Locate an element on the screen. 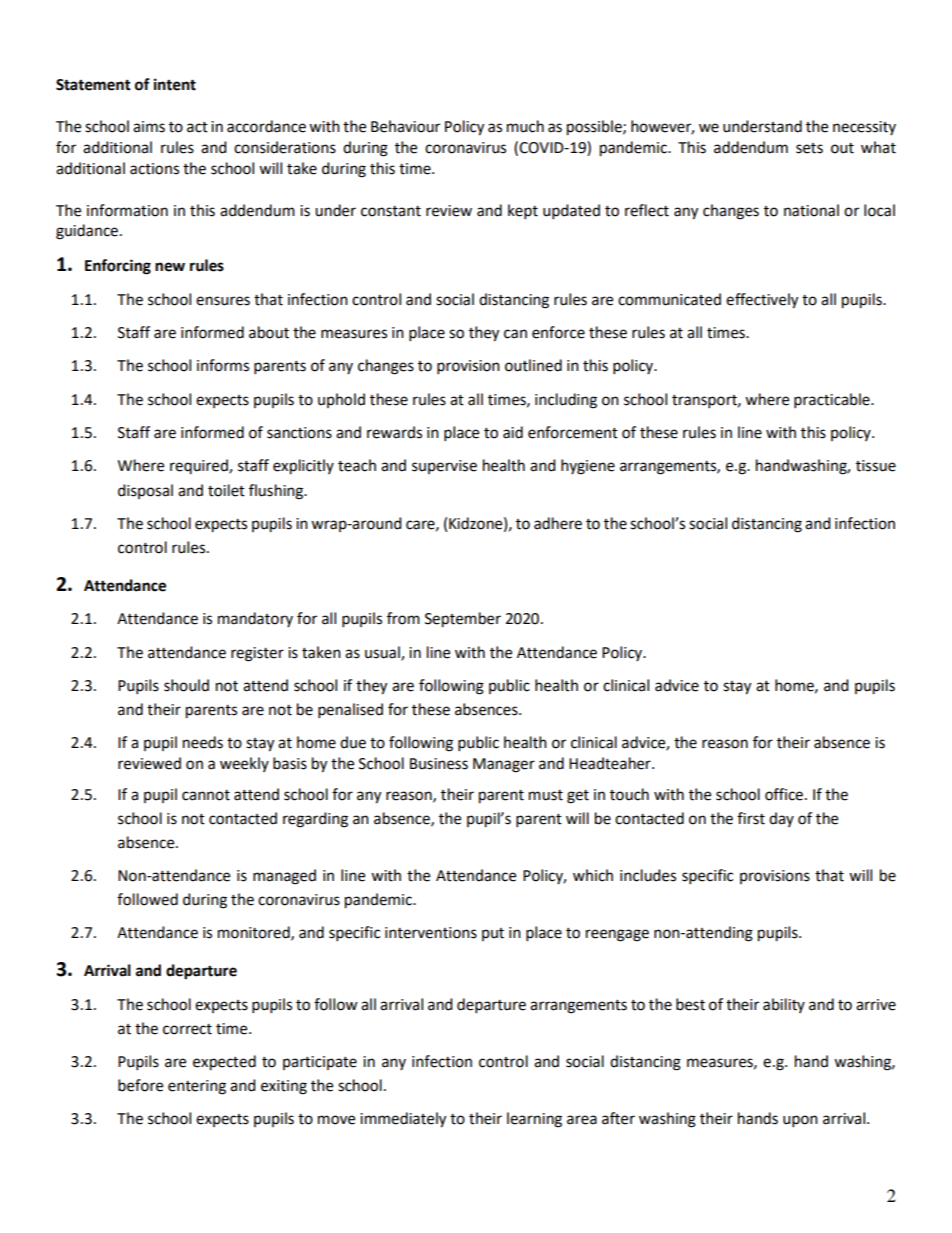  supervise is located at coordinates (444, 467).
